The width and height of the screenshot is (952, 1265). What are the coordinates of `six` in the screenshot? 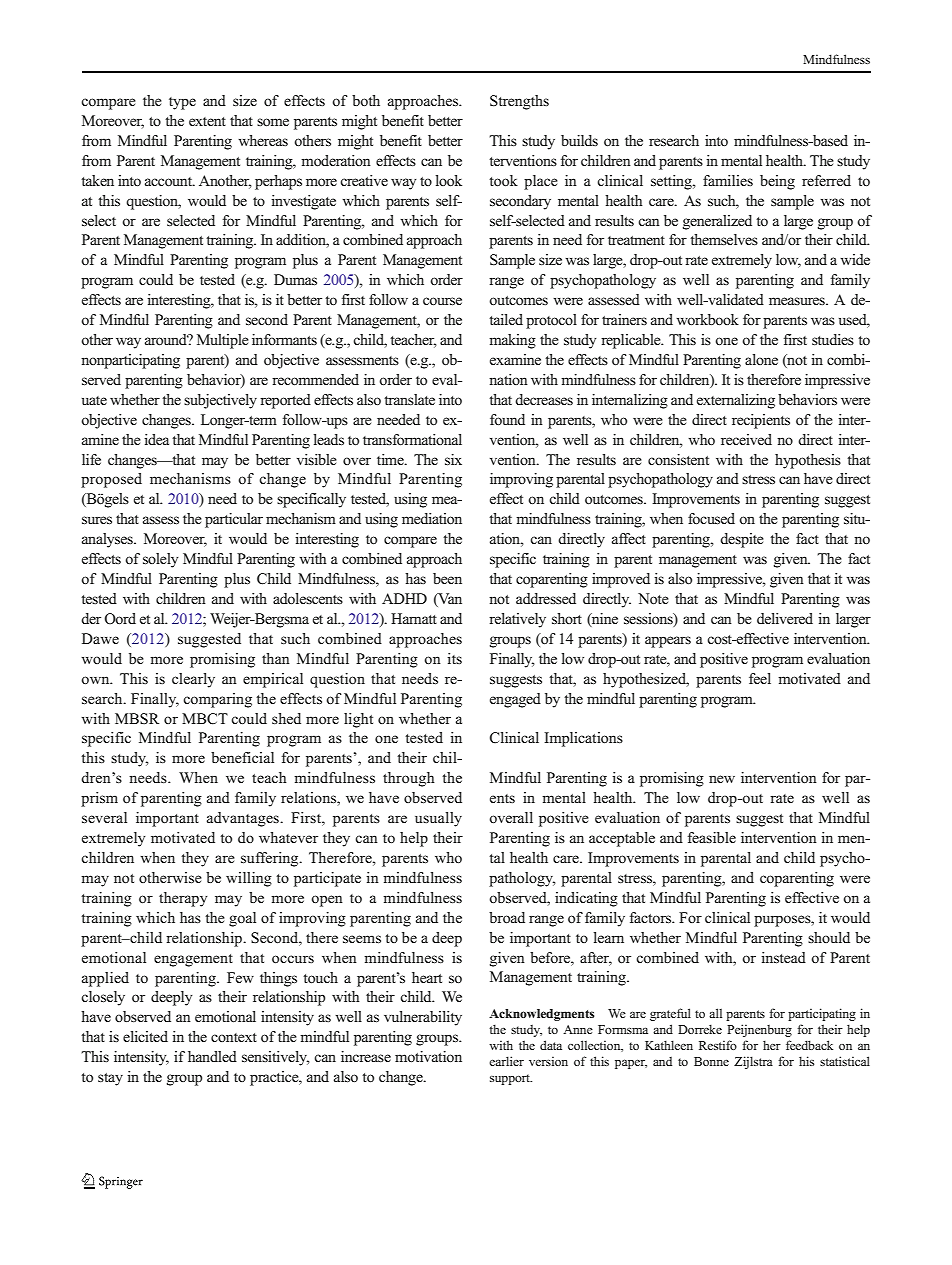 It's located at (453, 460).
